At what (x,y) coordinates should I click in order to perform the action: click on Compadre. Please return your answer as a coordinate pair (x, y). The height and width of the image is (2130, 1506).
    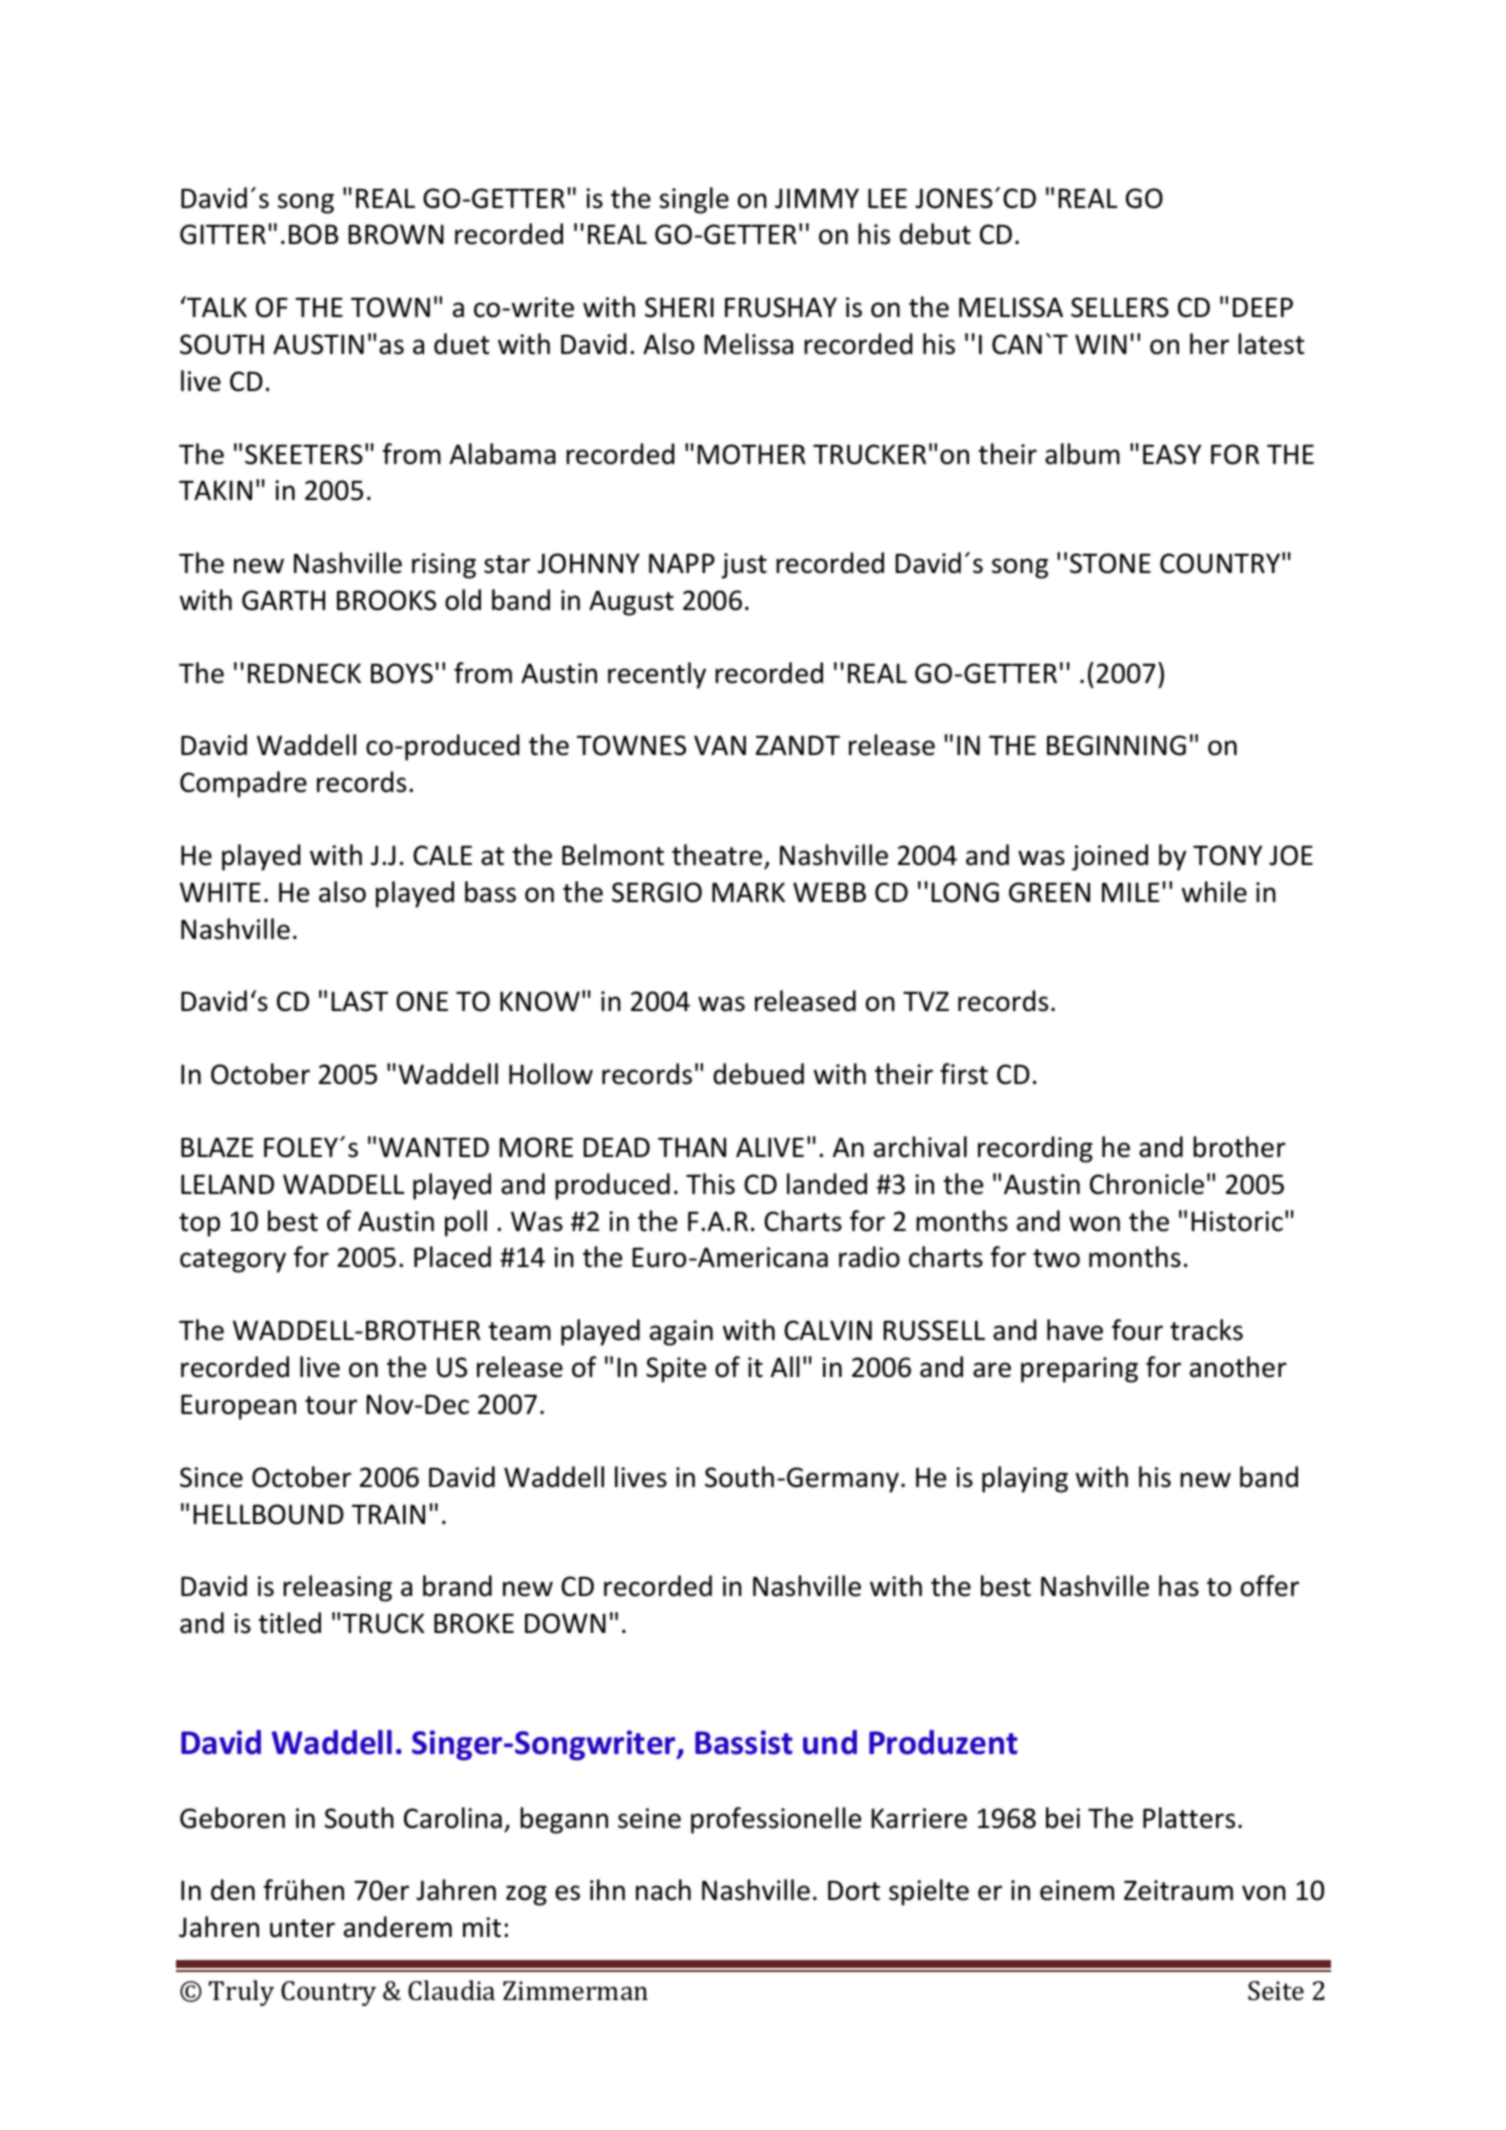
    Looking at the image, I should click on (243, 784).
